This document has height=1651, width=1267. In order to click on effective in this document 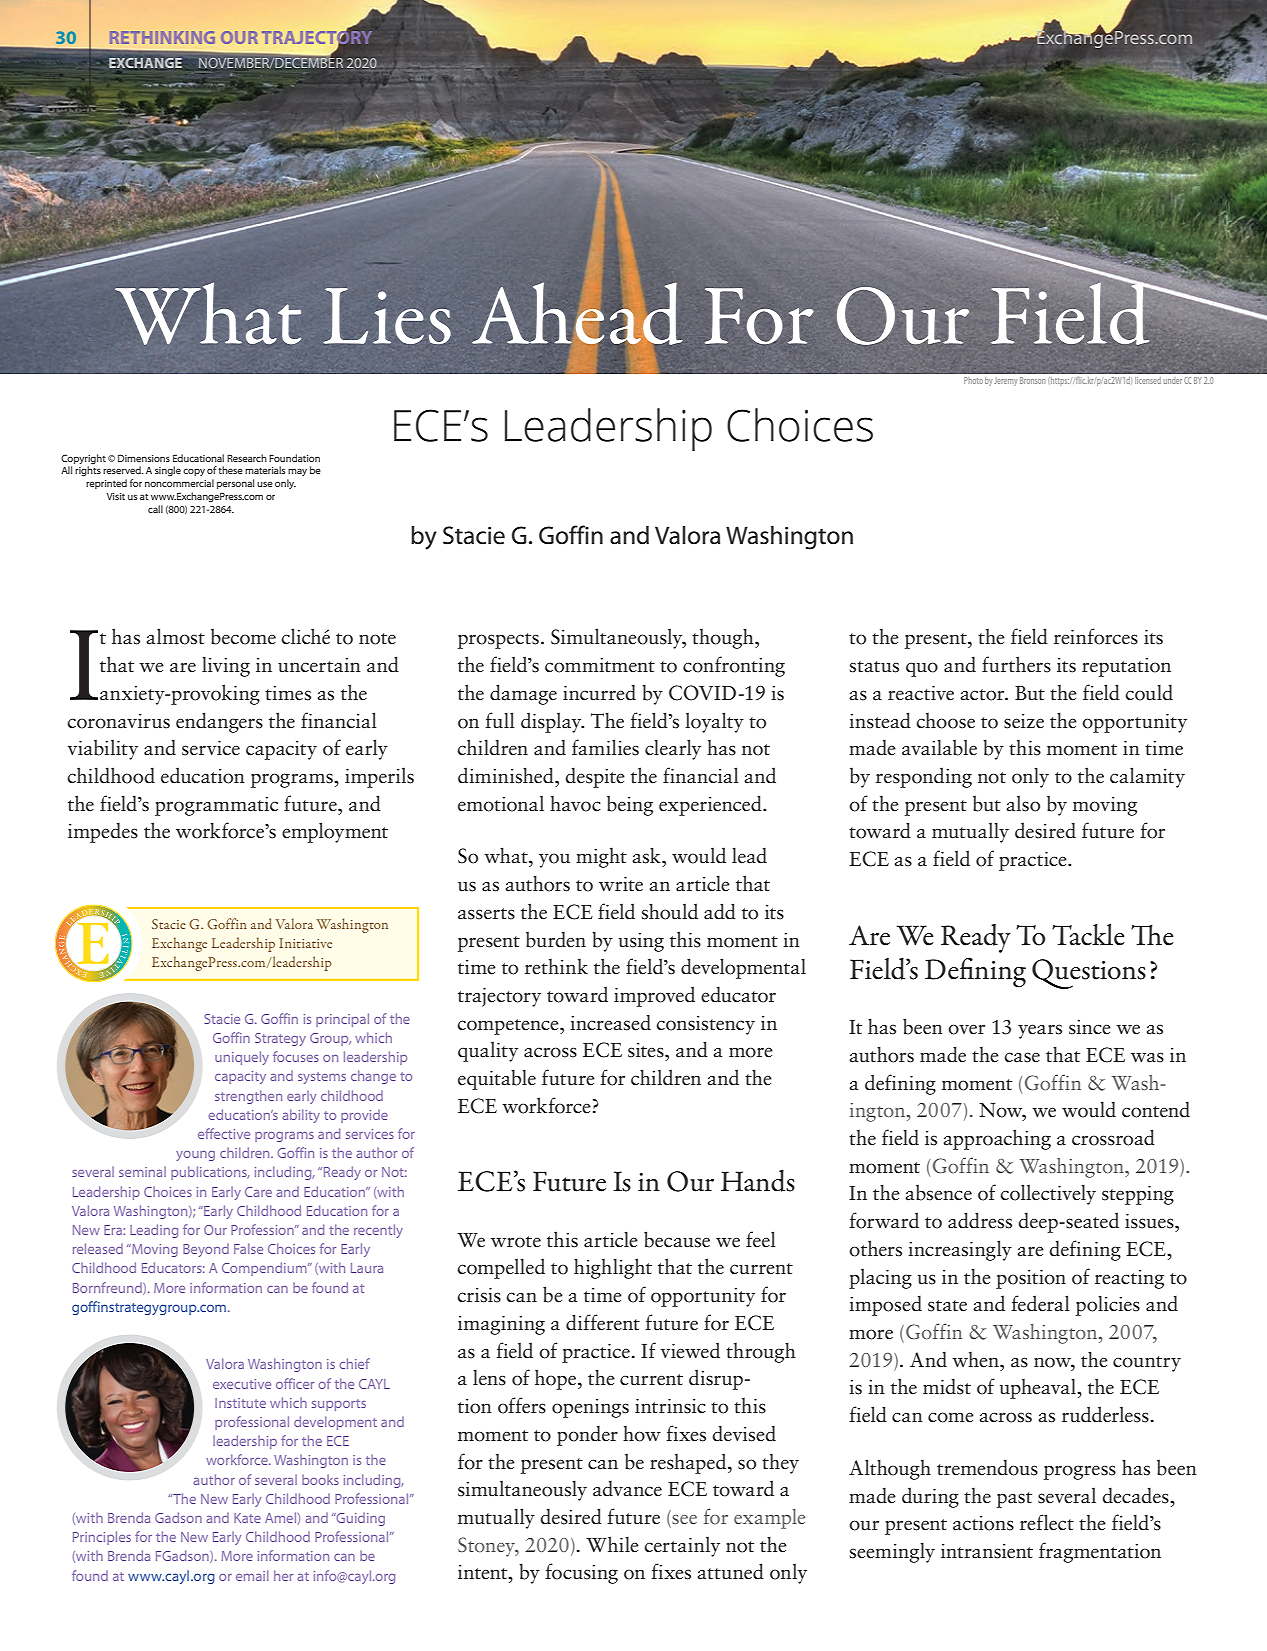, I will do `click(224, 1133)`.
